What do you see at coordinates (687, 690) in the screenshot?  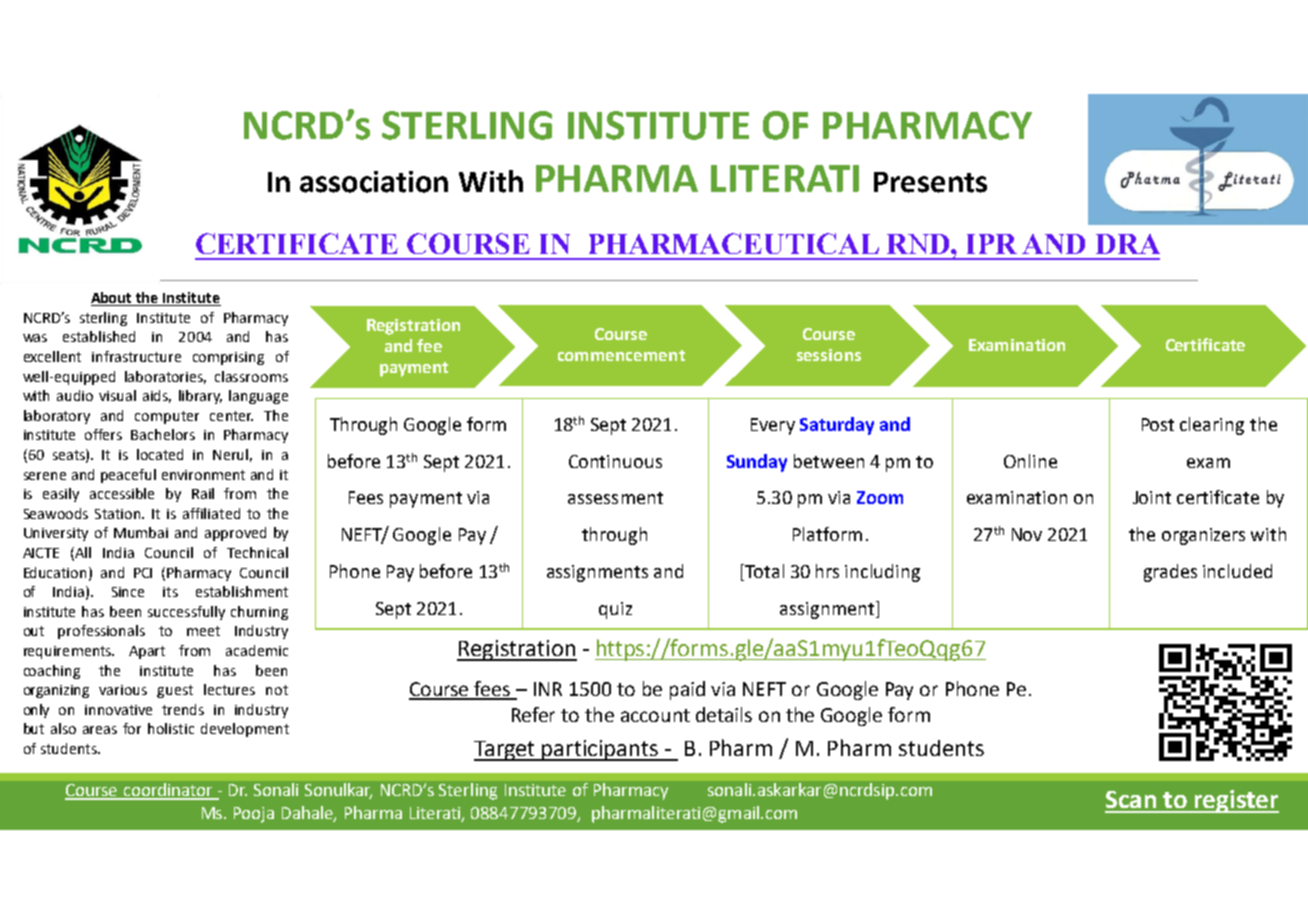 I see `paid` at bounding box center [687, 690].
